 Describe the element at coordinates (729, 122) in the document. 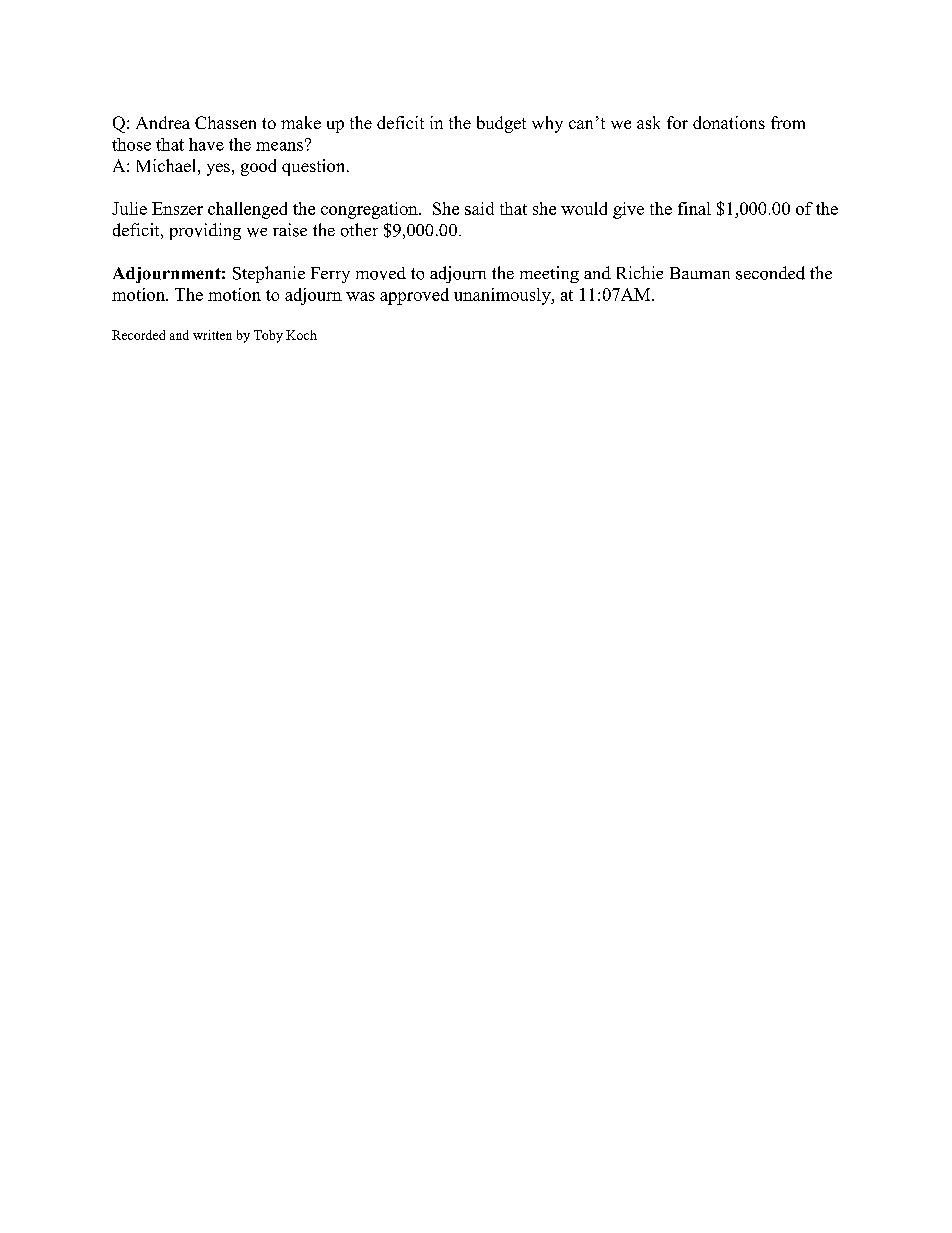

I see `donations` at that location.
